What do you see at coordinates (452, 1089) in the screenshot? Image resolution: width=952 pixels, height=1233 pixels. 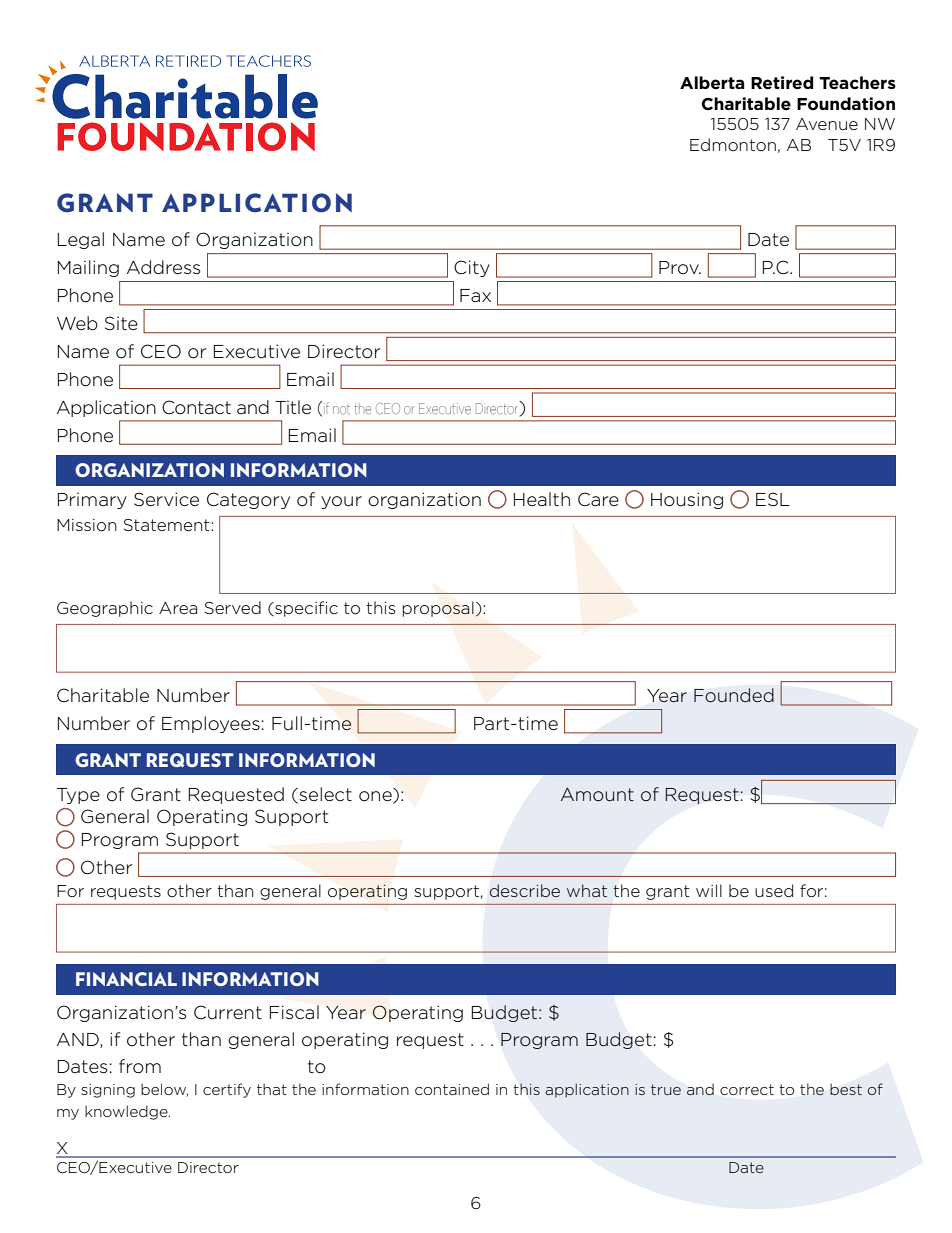 I see `contained` at bounding box center [452, 1089].
